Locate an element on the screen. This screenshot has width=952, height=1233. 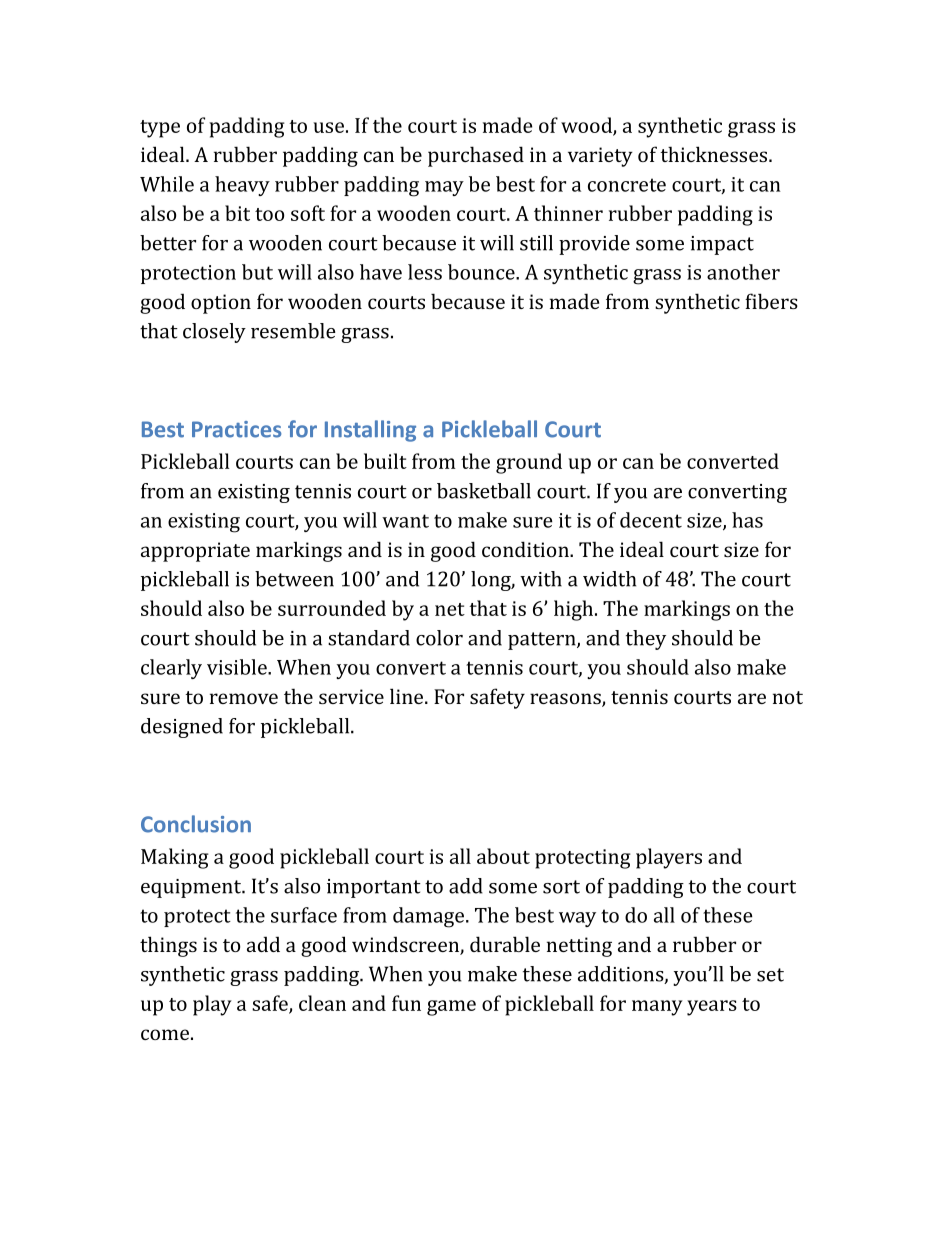
come is located at coordinates (165, 1034).
